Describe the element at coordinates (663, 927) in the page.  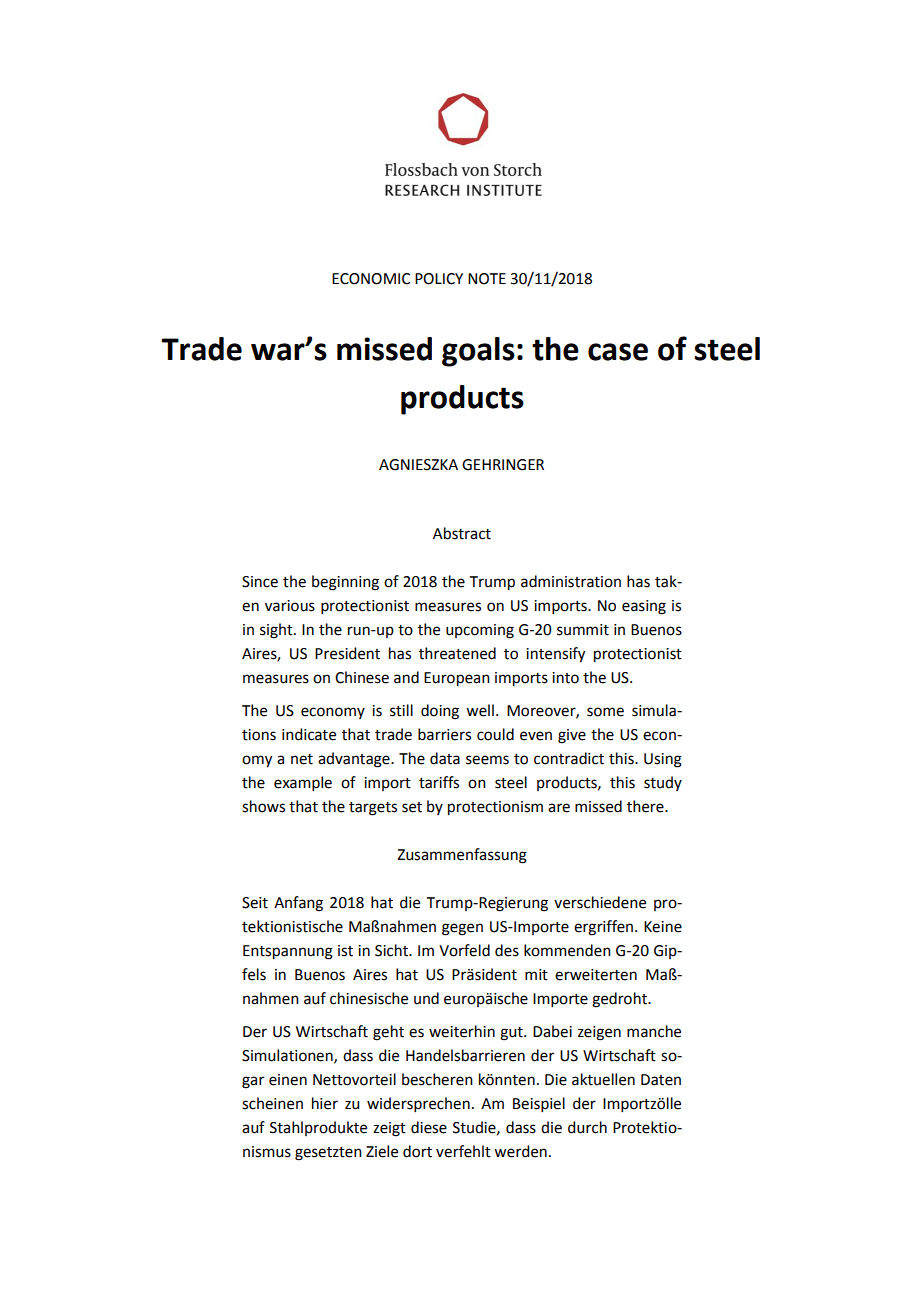
I see `Keine` at that location.
